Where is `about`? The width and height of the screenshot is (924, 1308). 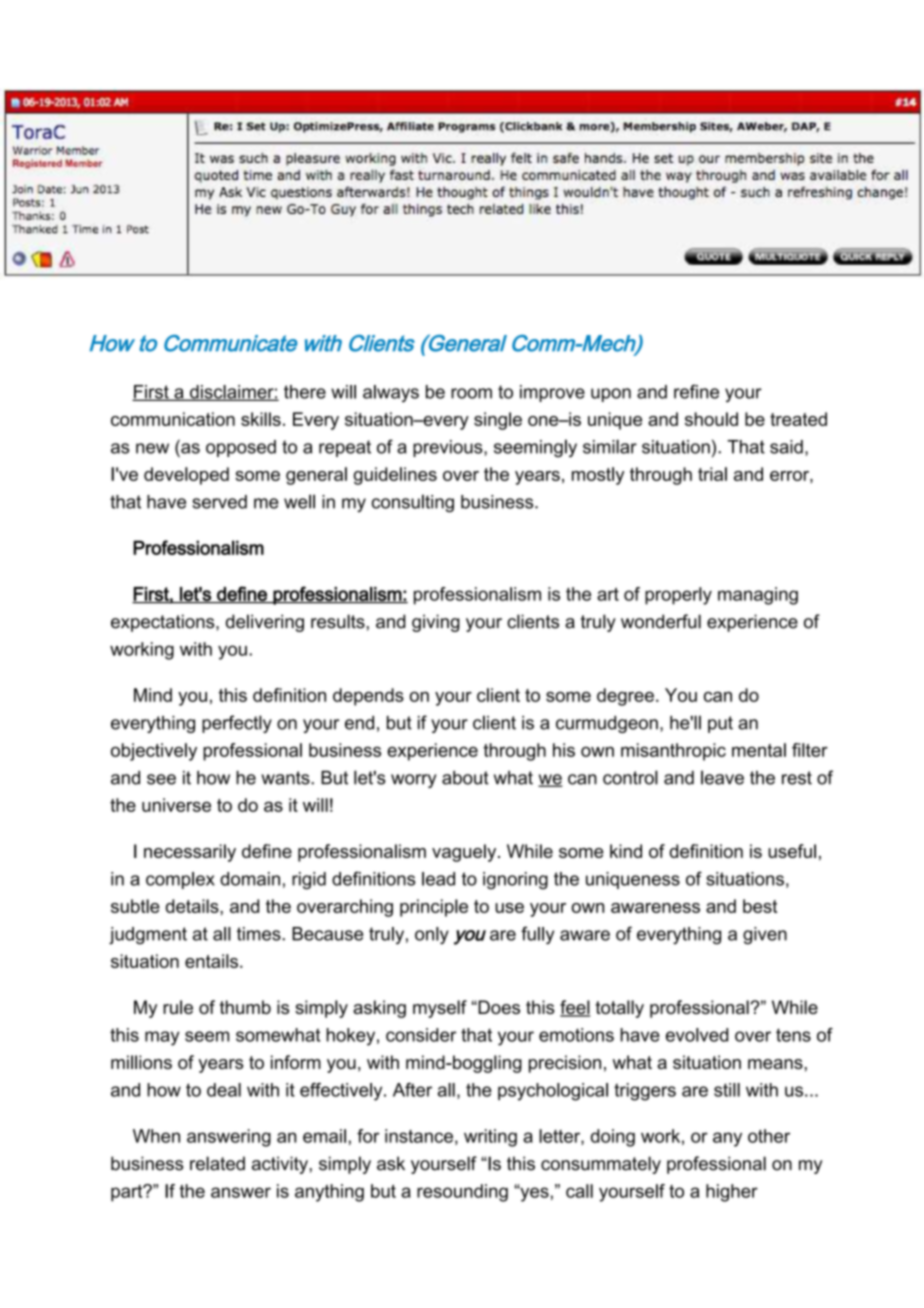 about is located at coordinates (465, 778).
